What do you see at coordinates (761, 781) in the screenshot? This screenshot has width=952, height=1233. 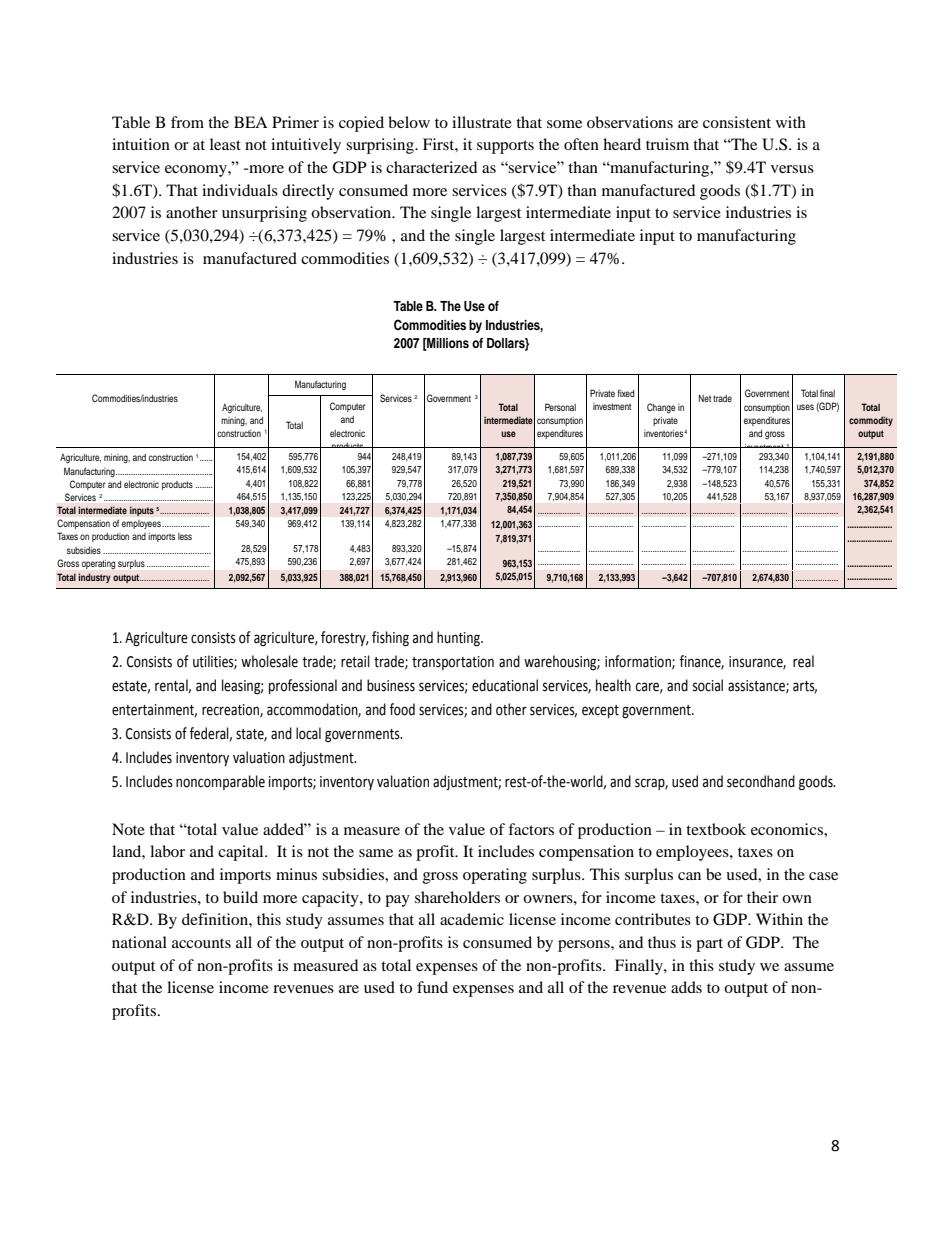 I see `secondhand` at bounding box center [761, 781].
